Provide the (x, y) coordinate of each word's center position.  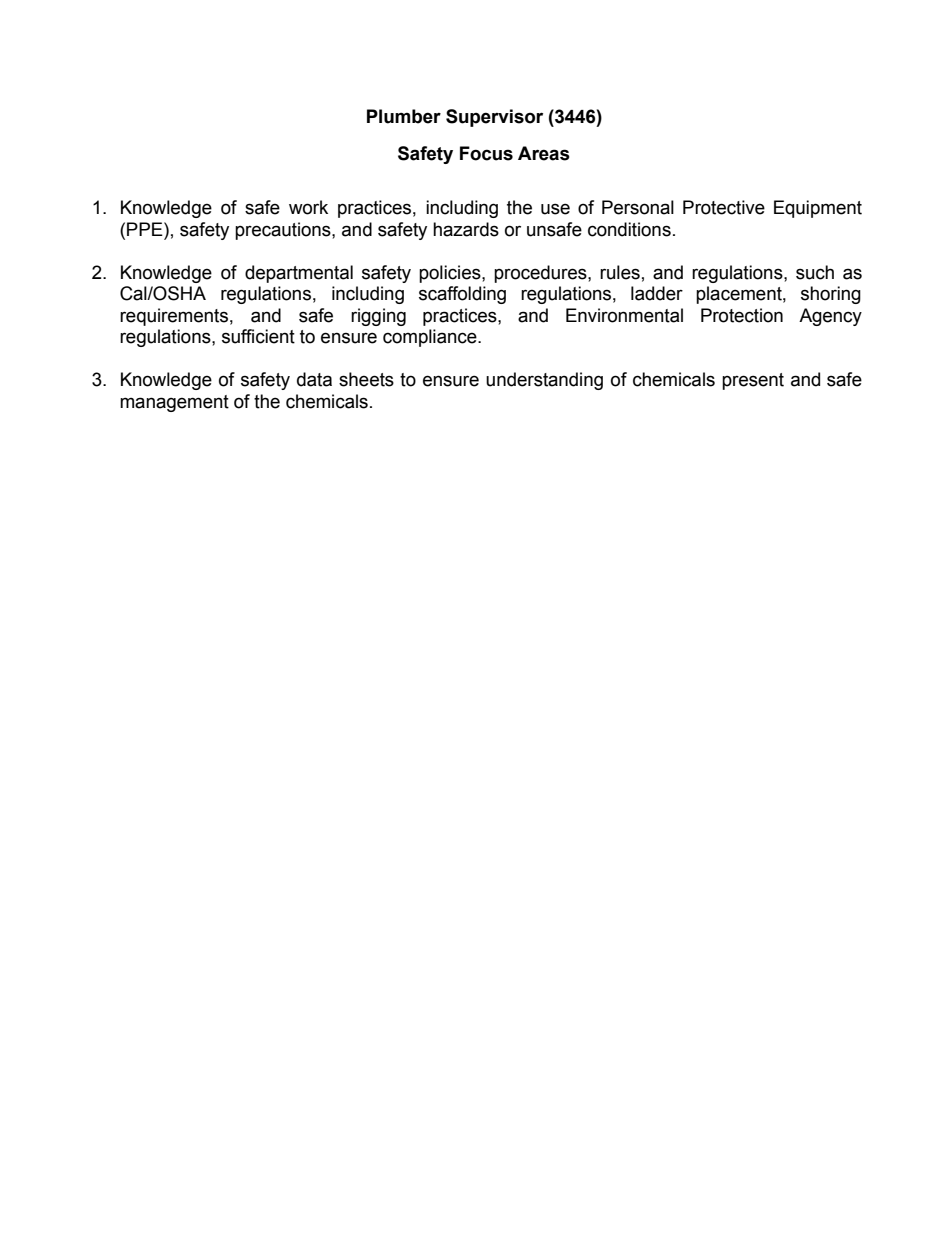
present (753, 381)
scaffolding (462, 295)
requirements (174, 317)
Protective (724, 207)
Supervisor (494, 118)
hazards (466, 229)
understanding (544, 381)
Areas (544, 153)
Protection (742, 315)
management (174, 403)
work (308, 207)
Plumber (404, 116)
